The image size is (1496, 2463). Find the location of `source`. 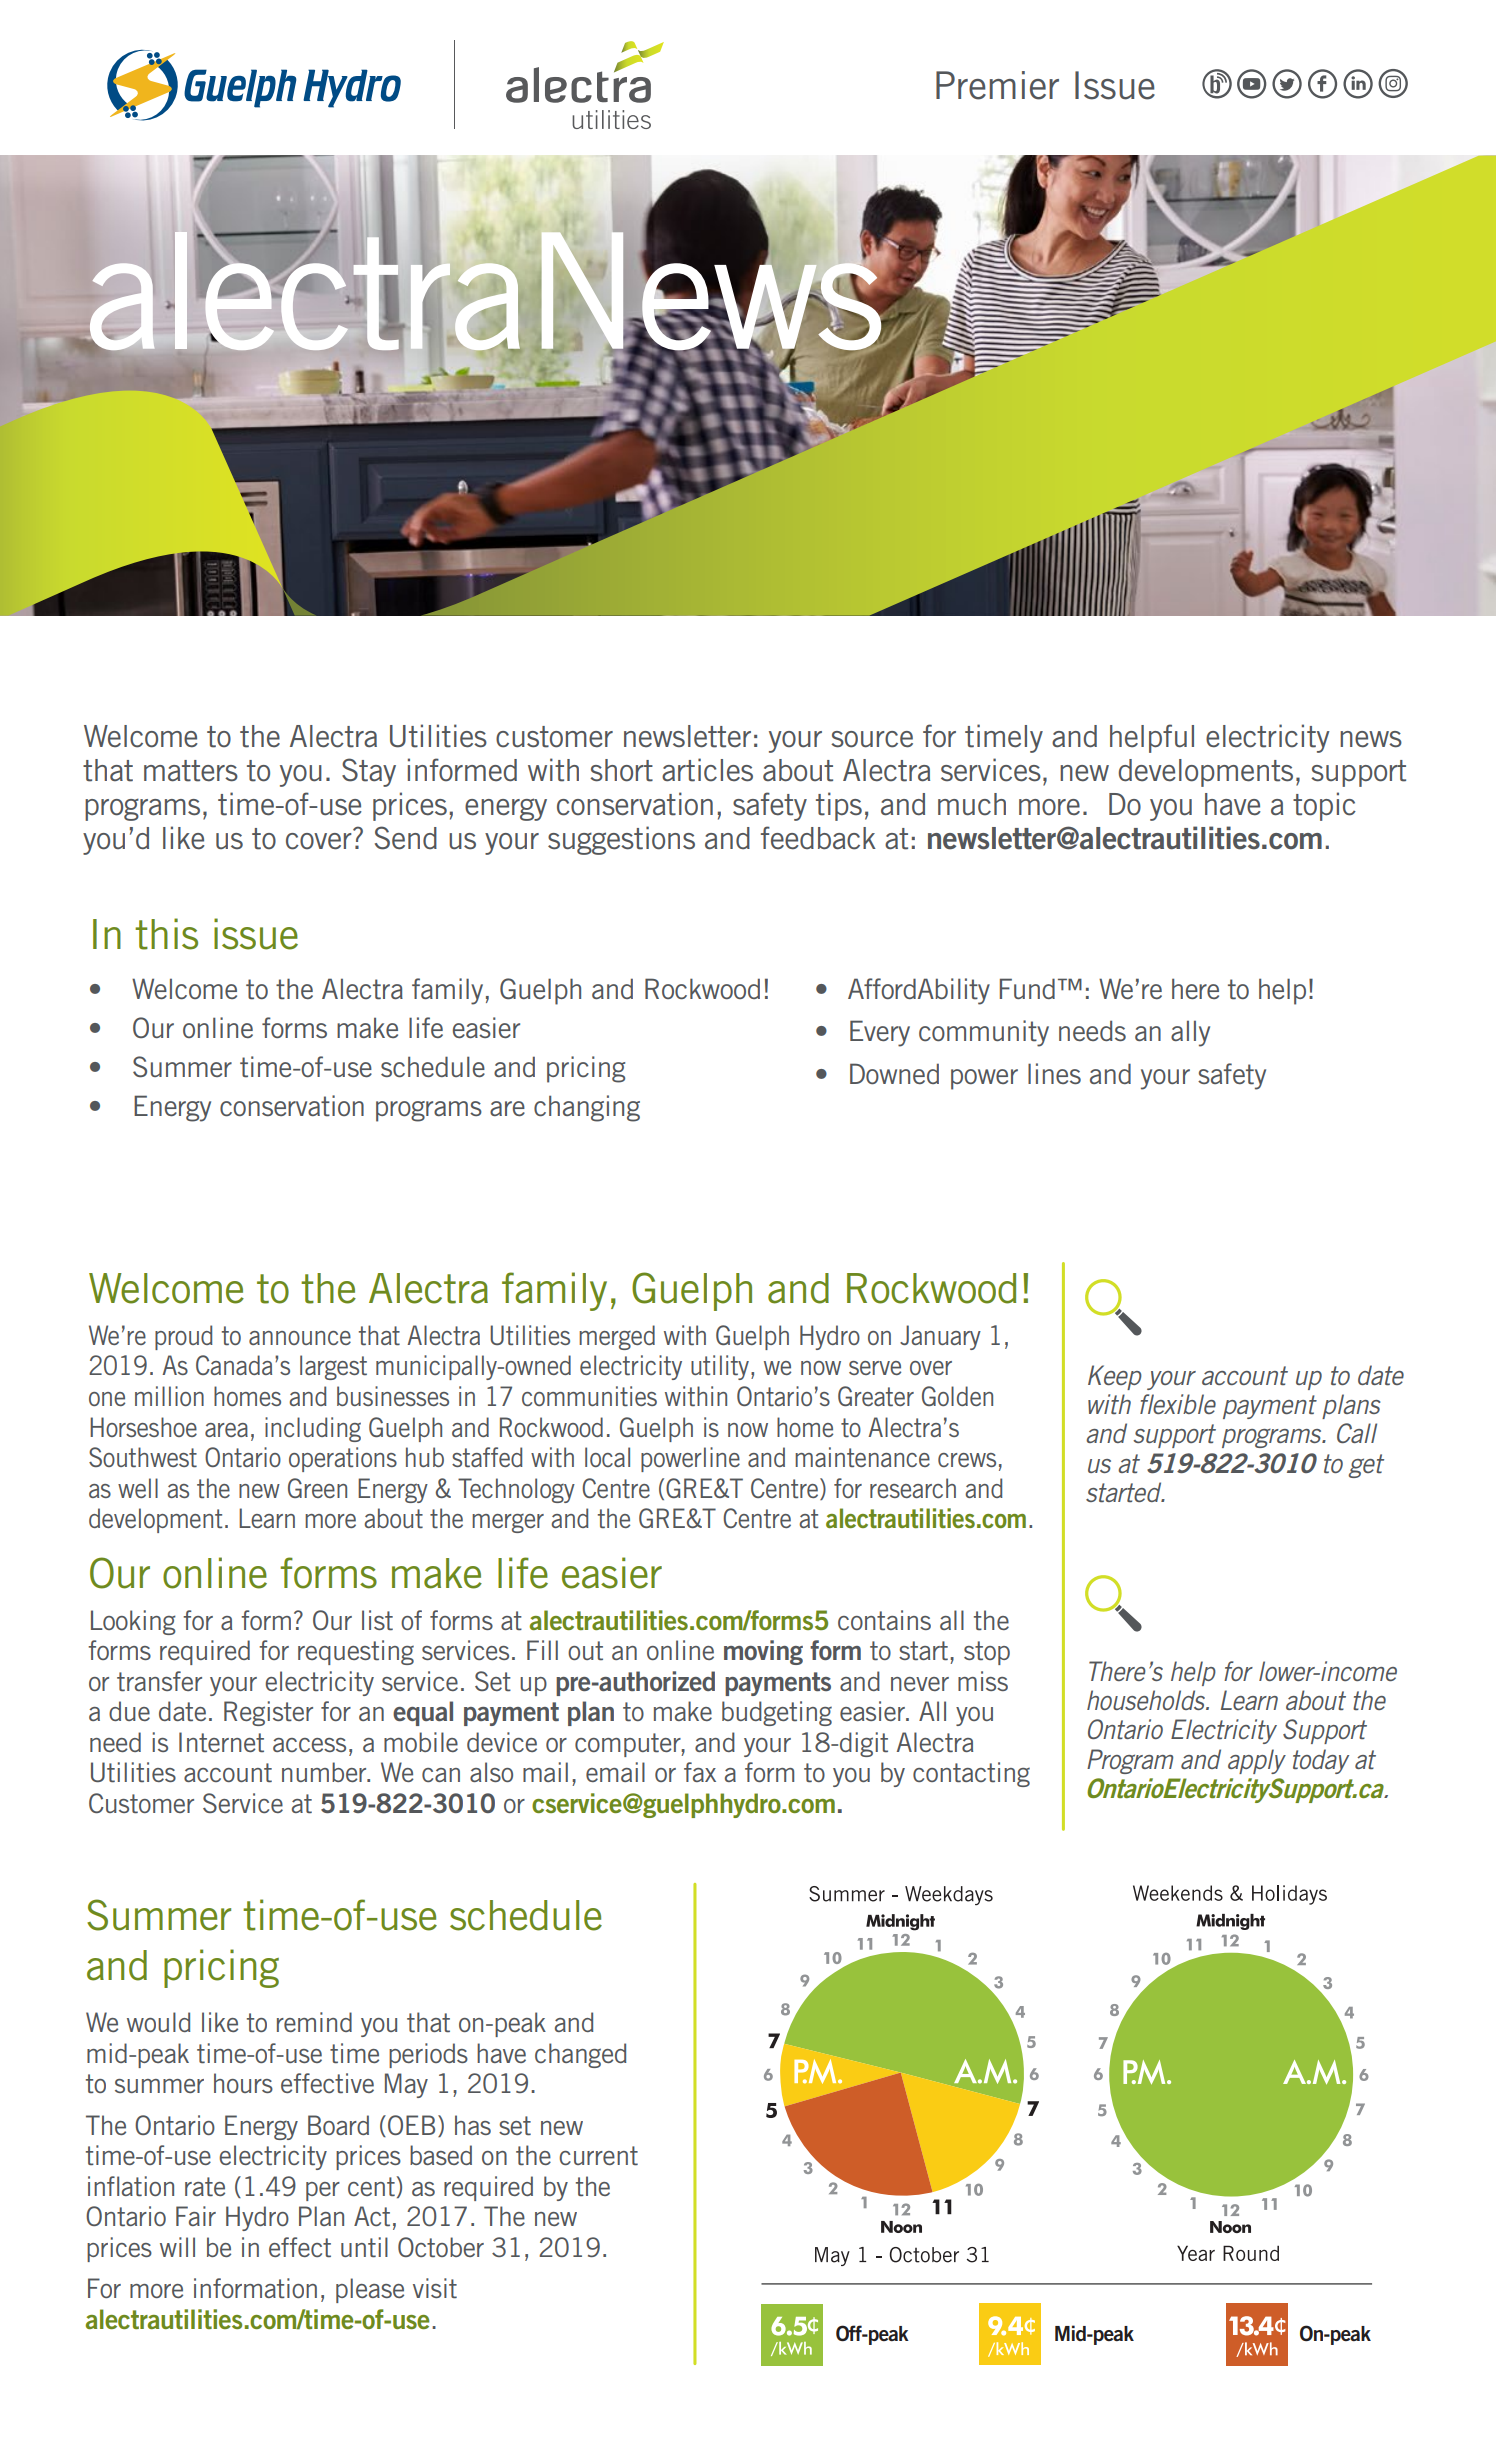

source is located at coordinates (872, 739).
